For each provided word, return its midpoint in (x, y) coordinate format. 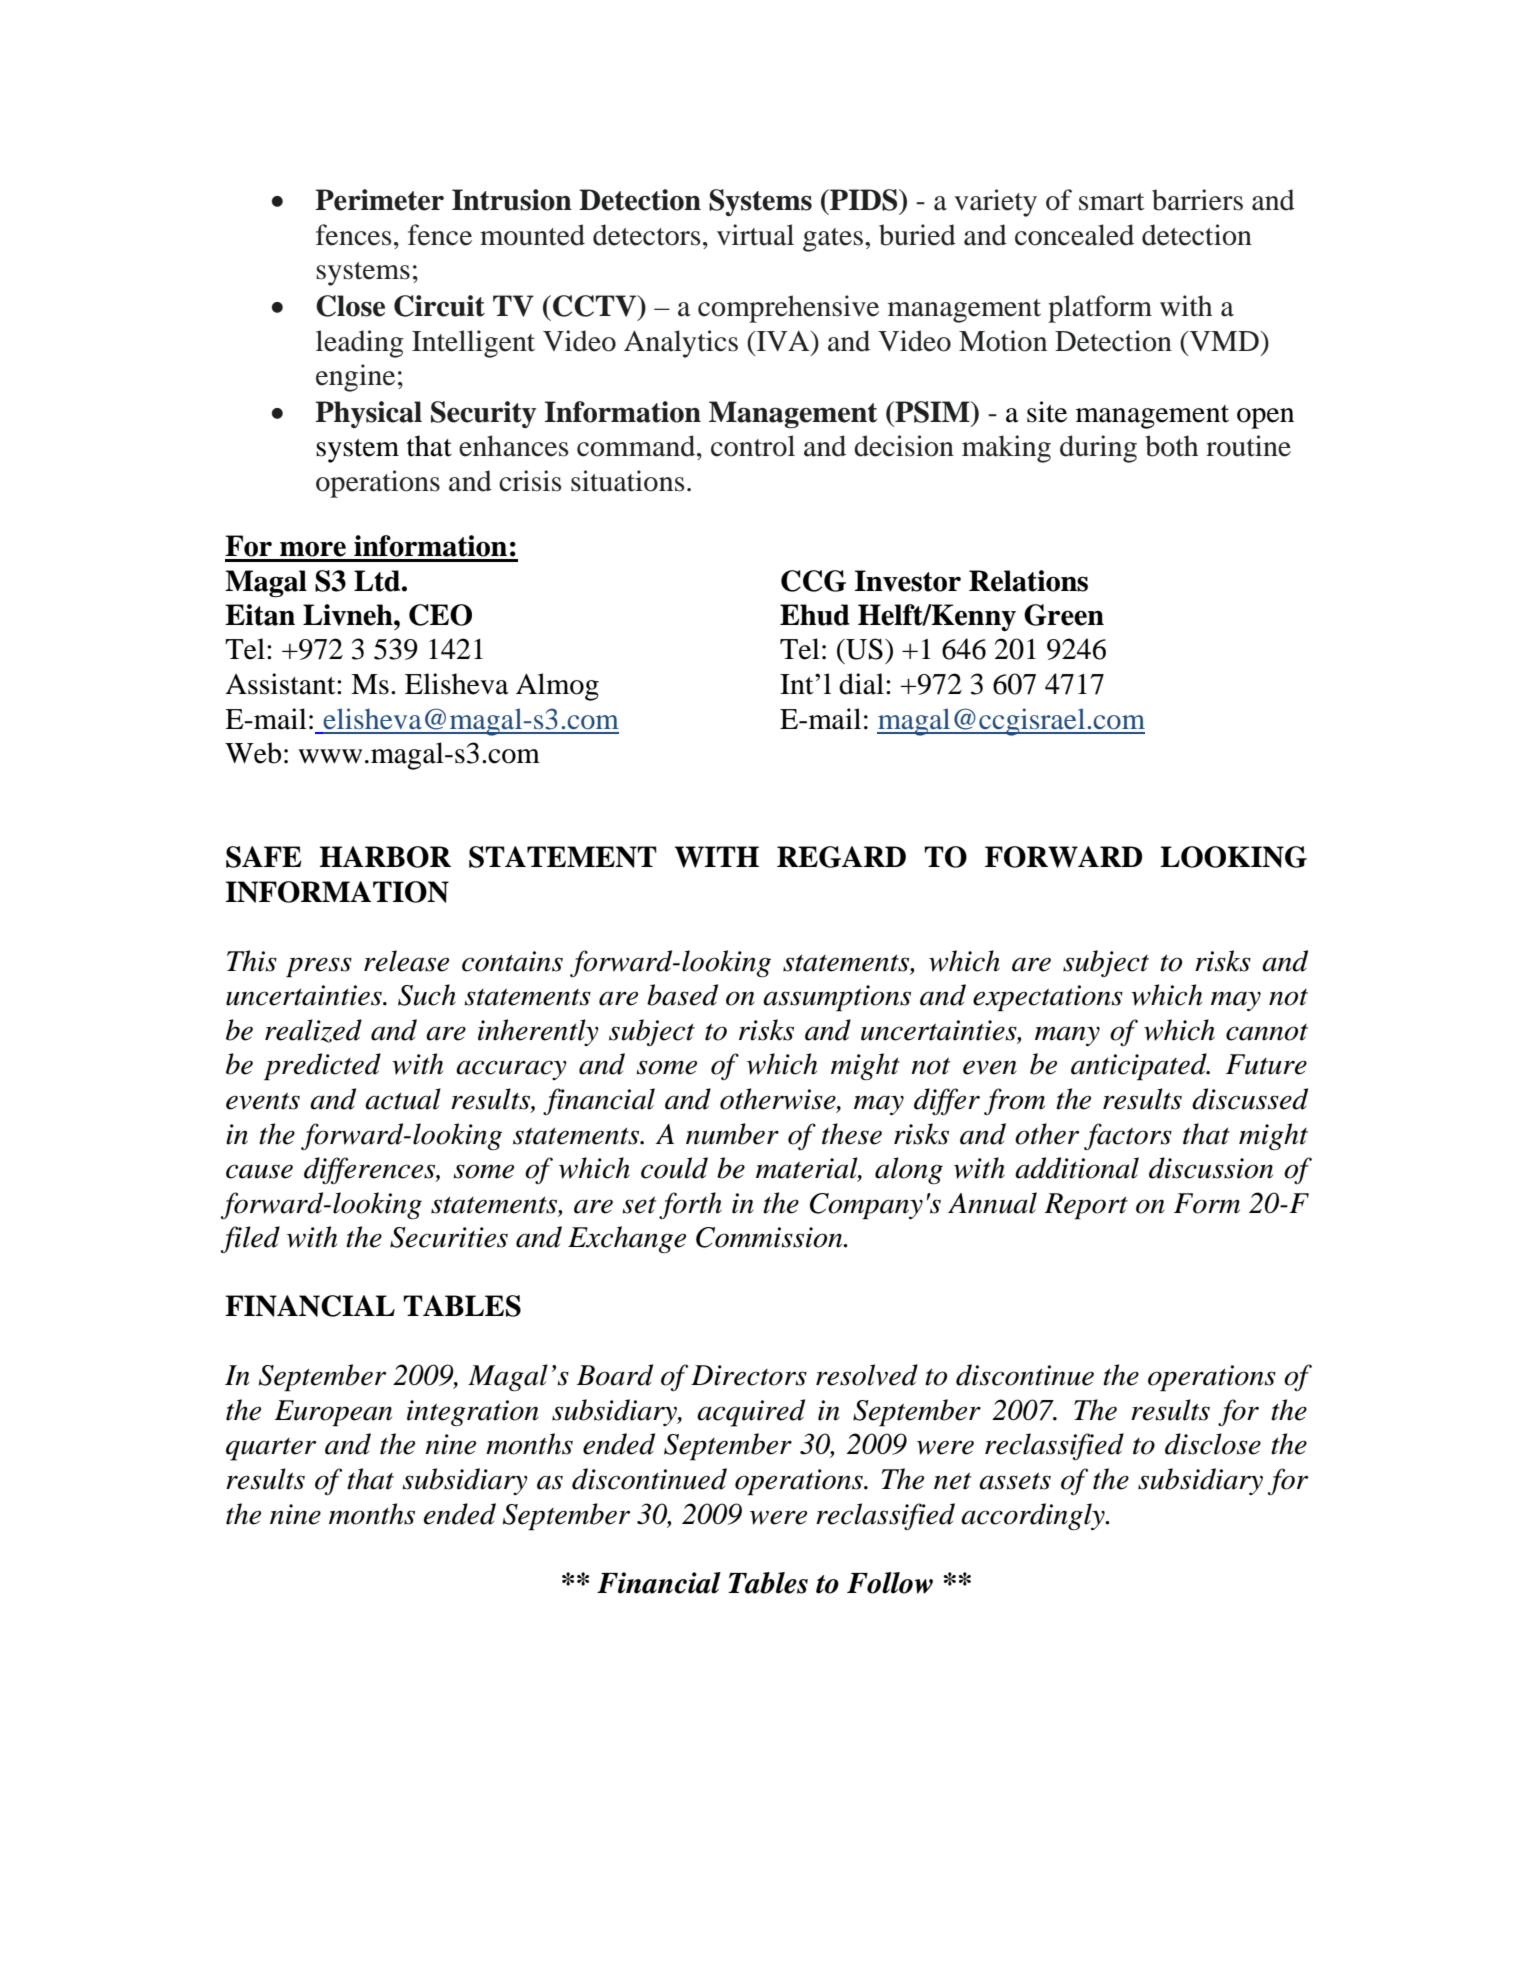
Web (253, 753)
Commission (770, 1237)
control (753, 446)
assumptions (837, 998)
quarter (271, 1449)
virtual (755, 235)
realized (313, 1031)
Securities (449, 1237)
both (1172, 446)
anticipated (1140, 1067)
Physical (368, 414)
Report (1086, 1206)
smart (1111, 202)
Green (1064, 615)
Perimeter (379, 200)
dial (861, 684)
